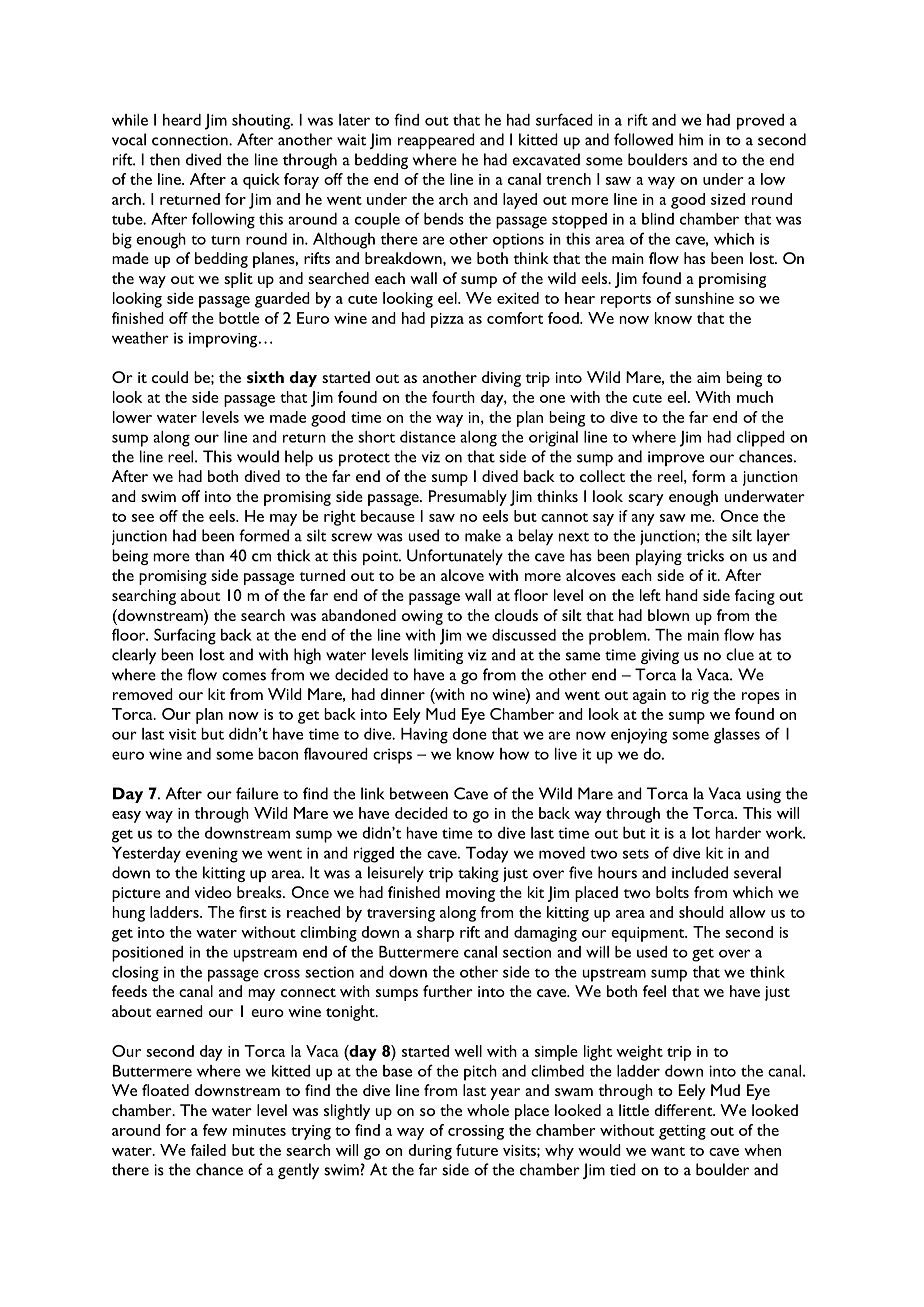  Describe the element at coordinates (436, 141) in the image. I see `reappeared` at that location.
